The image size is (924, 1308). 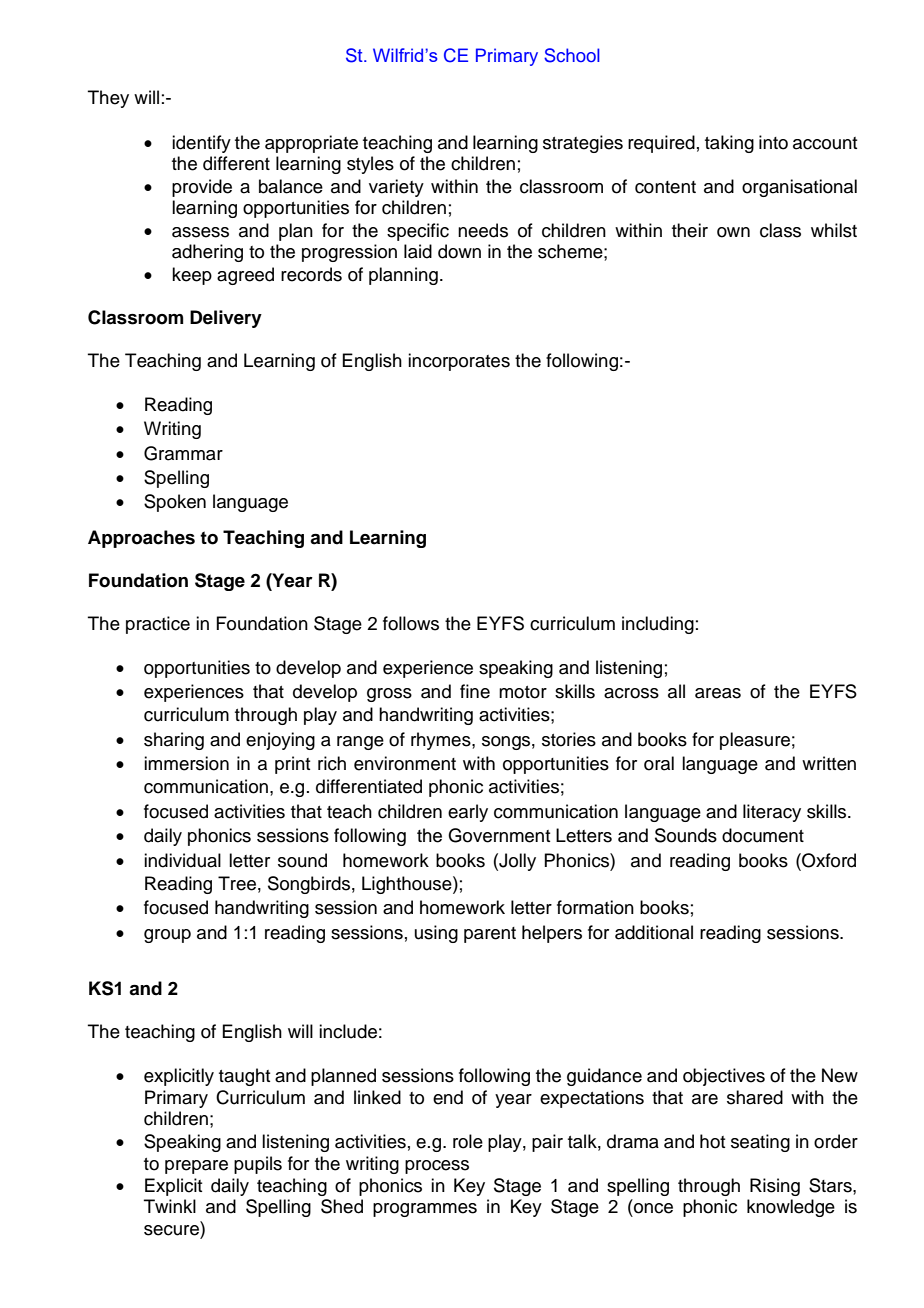 What do you see at coordinates (237, 883) in the page?
I see `Tree` at bounding box center [237, 883].
